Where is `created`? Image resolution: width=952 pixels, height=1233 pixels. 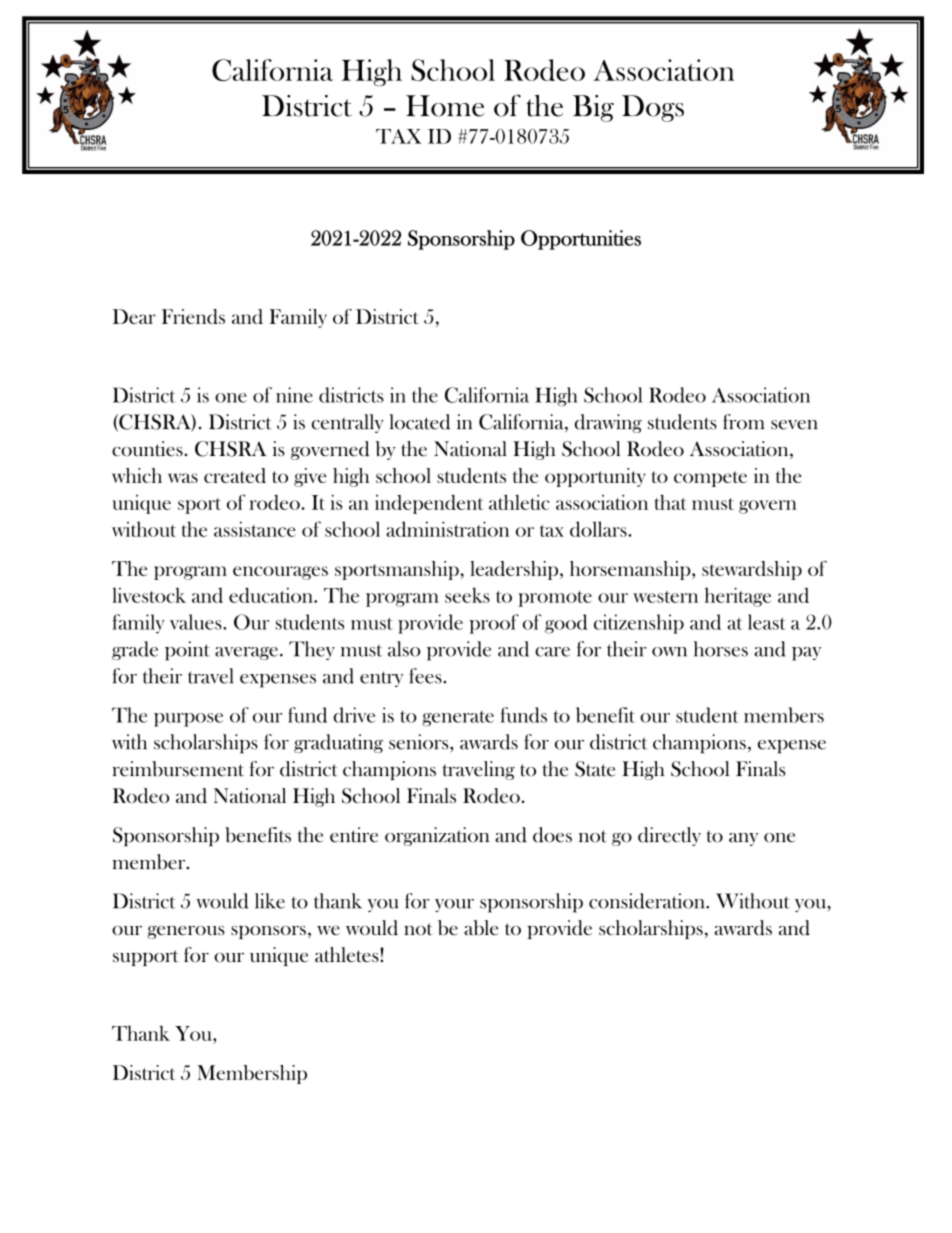
created is located at coordinates (235, 475).
